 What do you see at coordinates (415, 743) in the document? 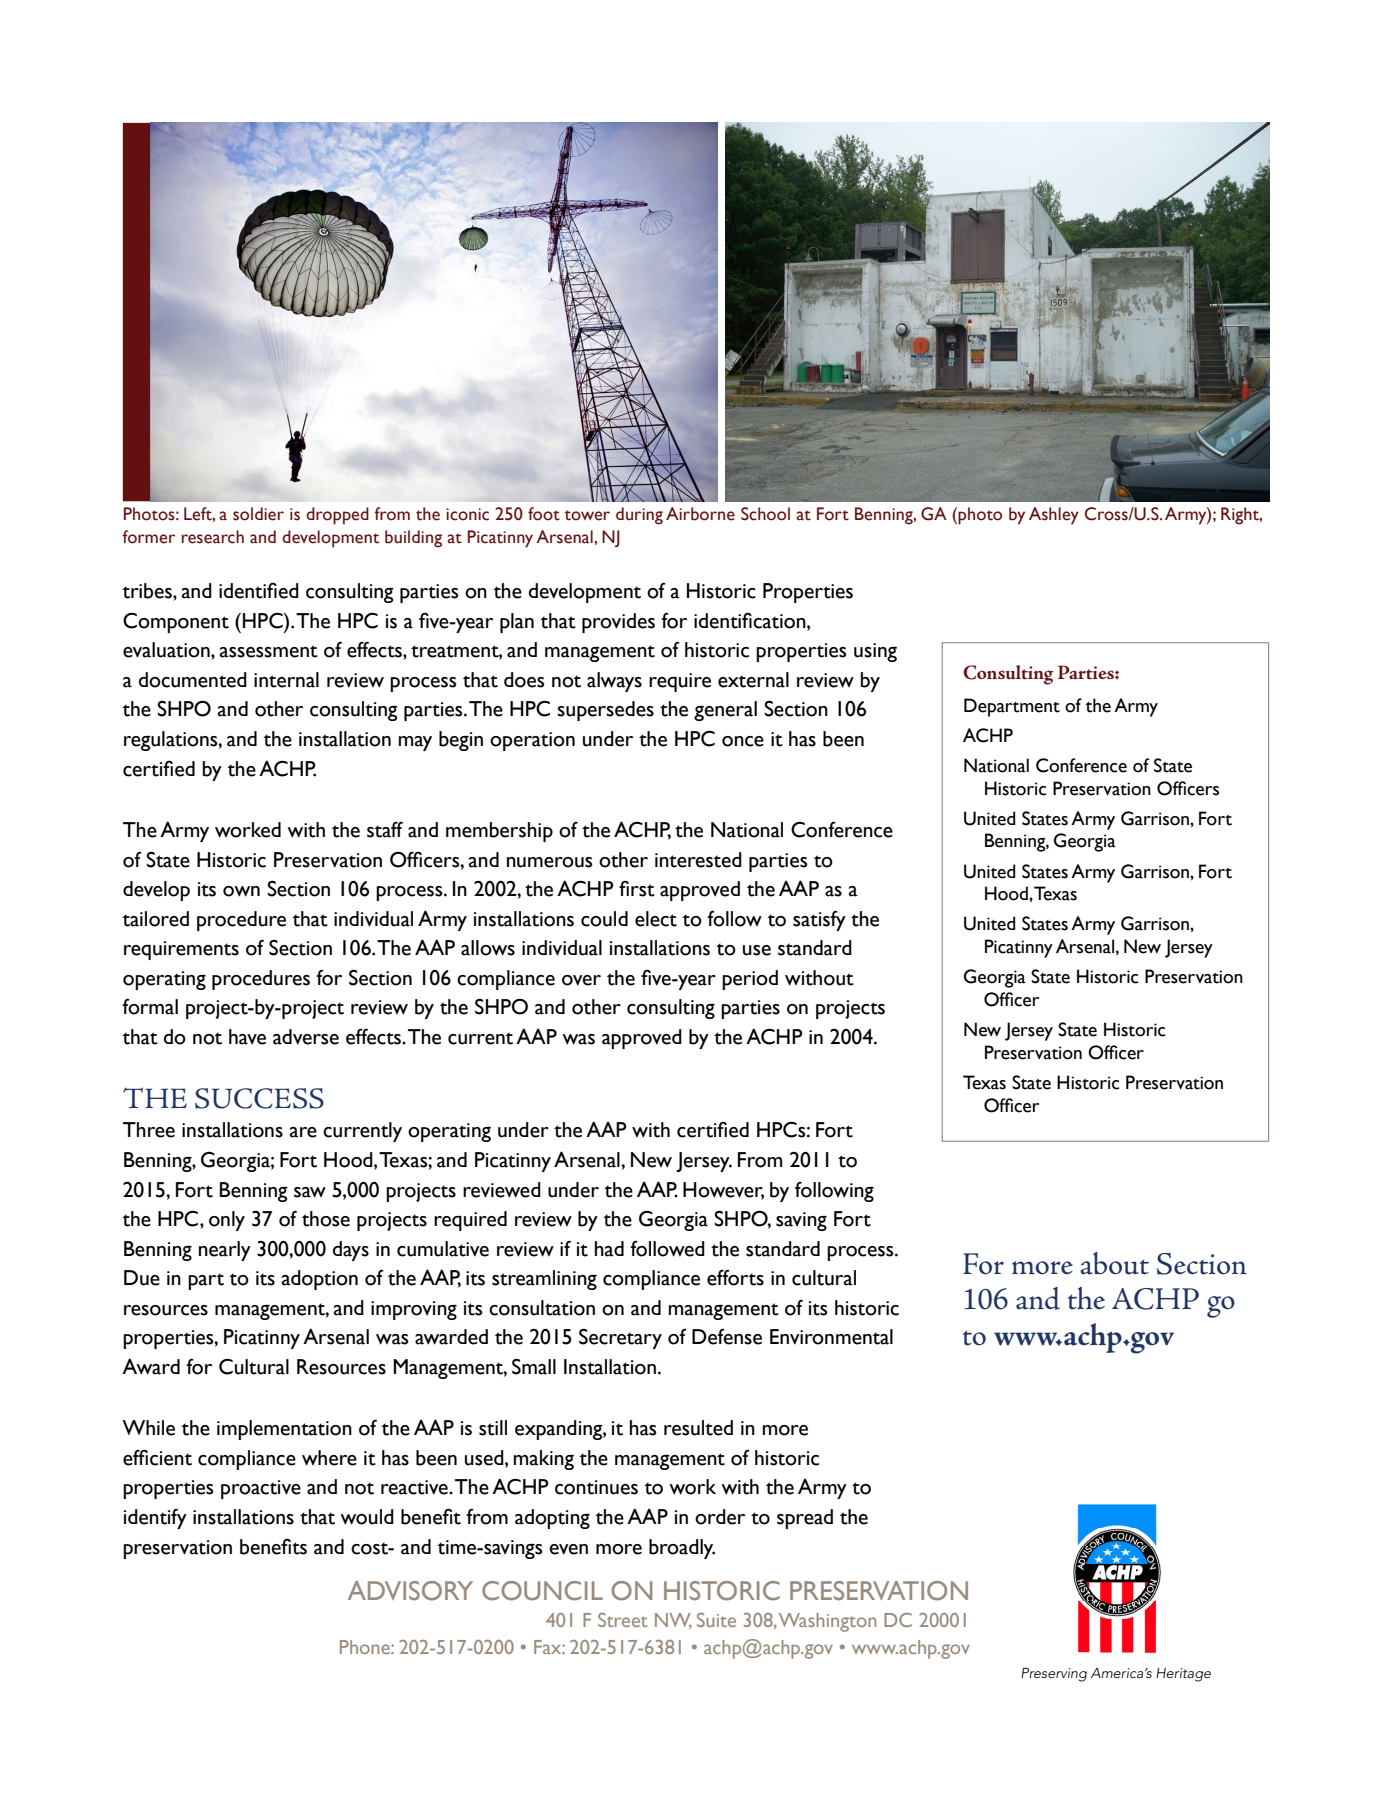
I see `may` at bounding box center [415, 743].
